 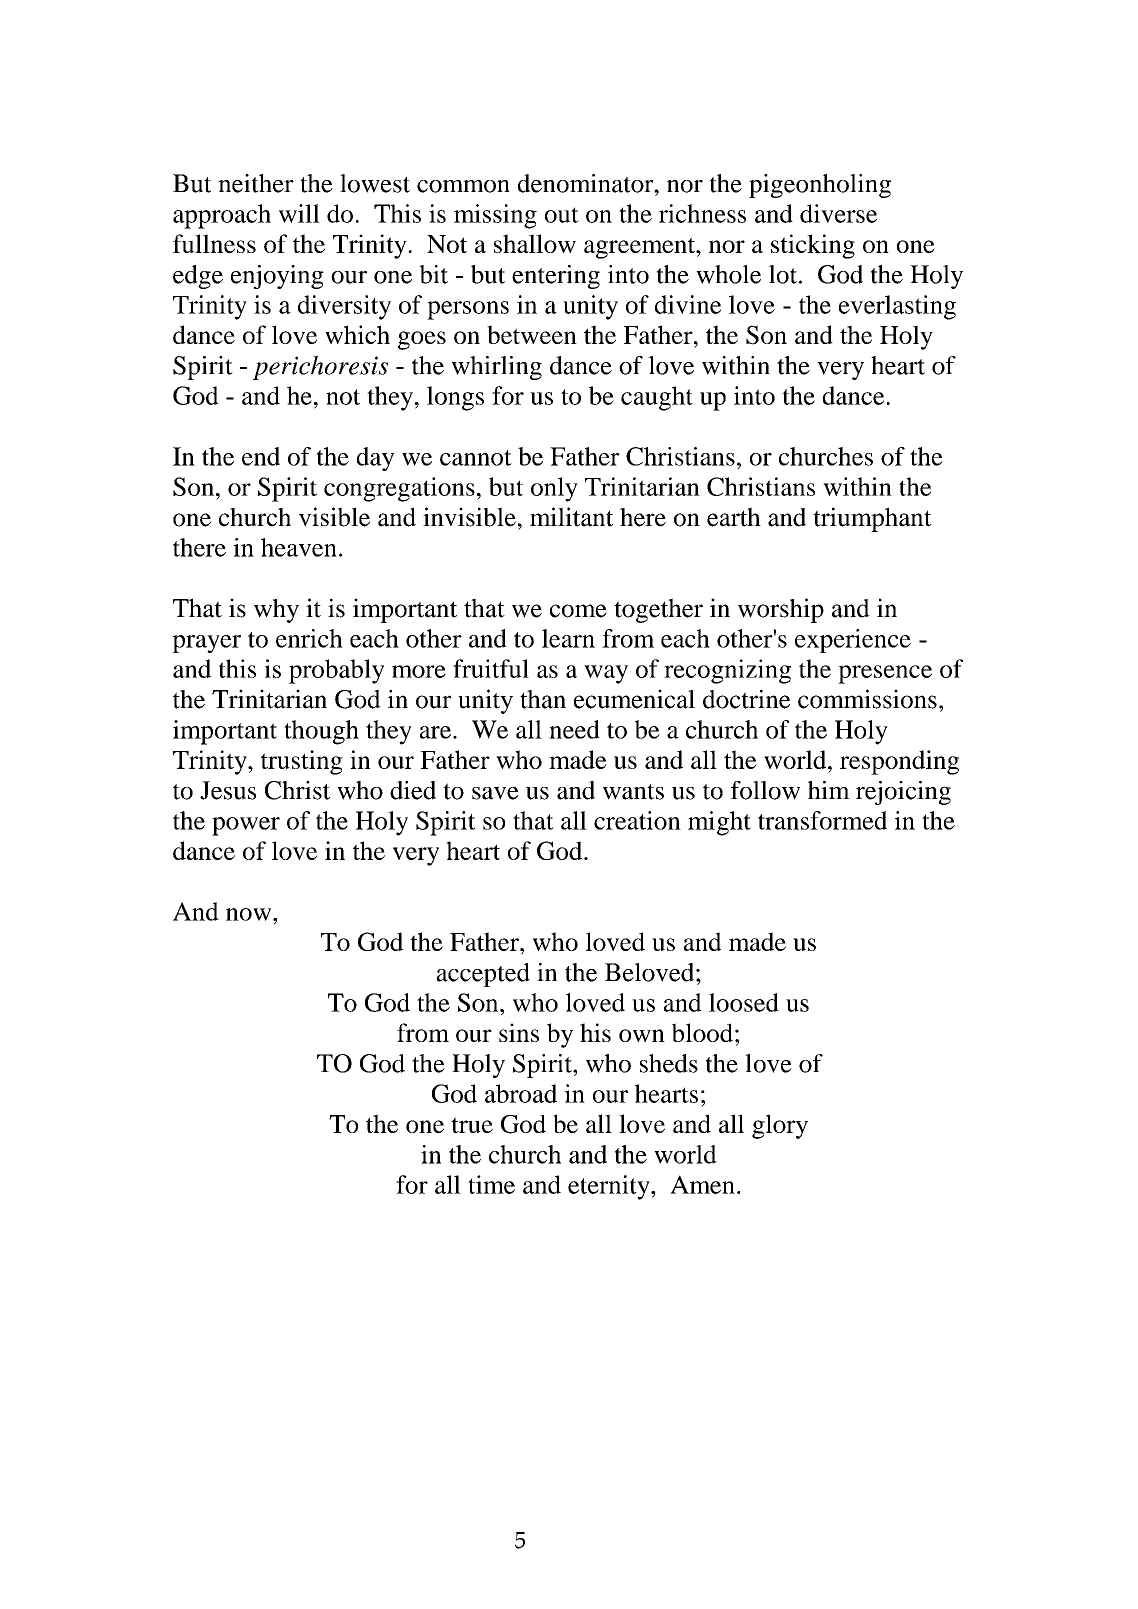 What do you see at coordinates (483, 975) in the screenshot?
I see `accepted` at bounding box center [483, 975].
